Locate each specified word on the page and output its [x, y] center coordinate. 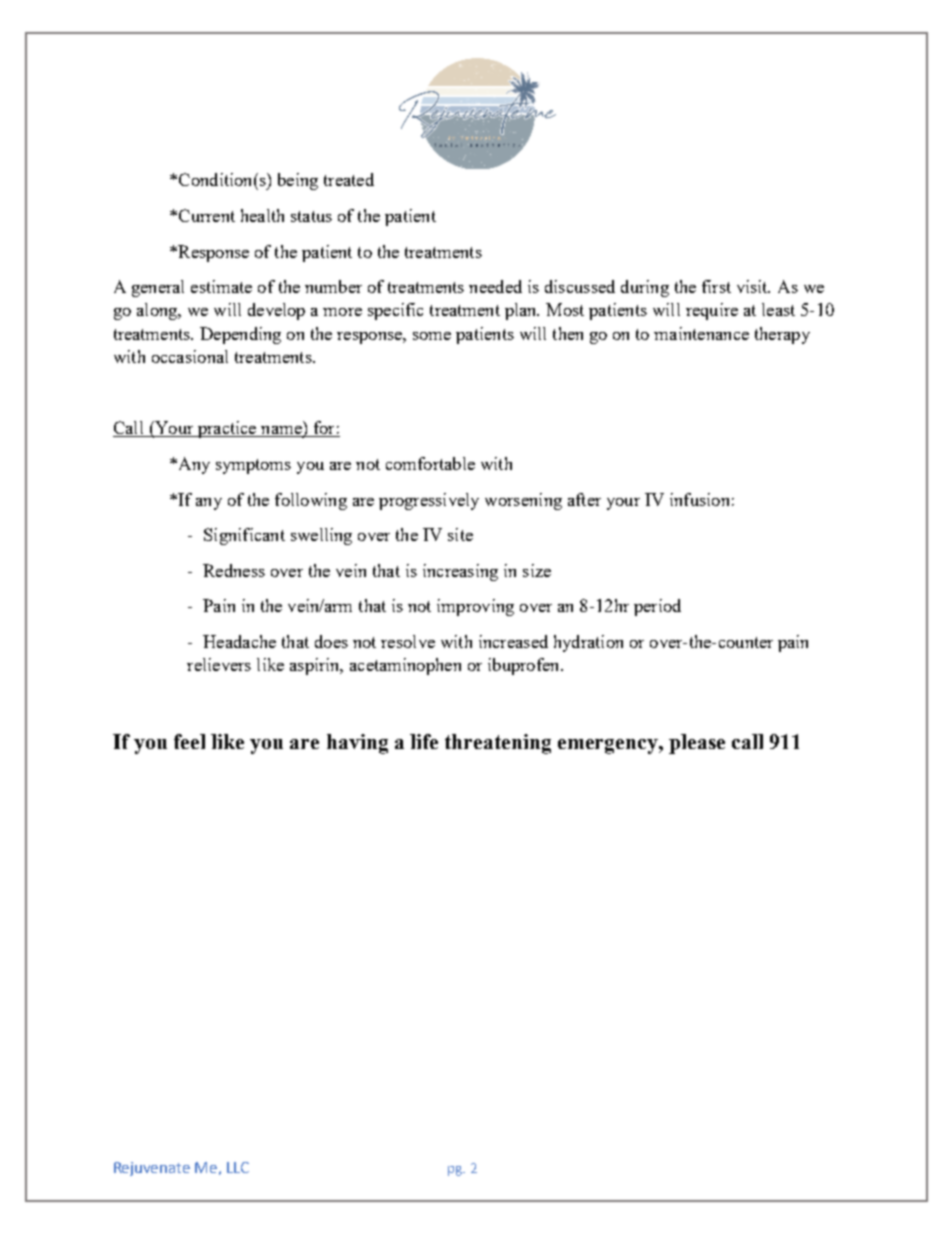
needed [495, 286]
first [716, 286]
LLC [238, 1167]
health [262, 215]
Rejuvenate [152, 1169]
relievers [219, 664]
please [697, 744]
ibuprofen [525, 666]
